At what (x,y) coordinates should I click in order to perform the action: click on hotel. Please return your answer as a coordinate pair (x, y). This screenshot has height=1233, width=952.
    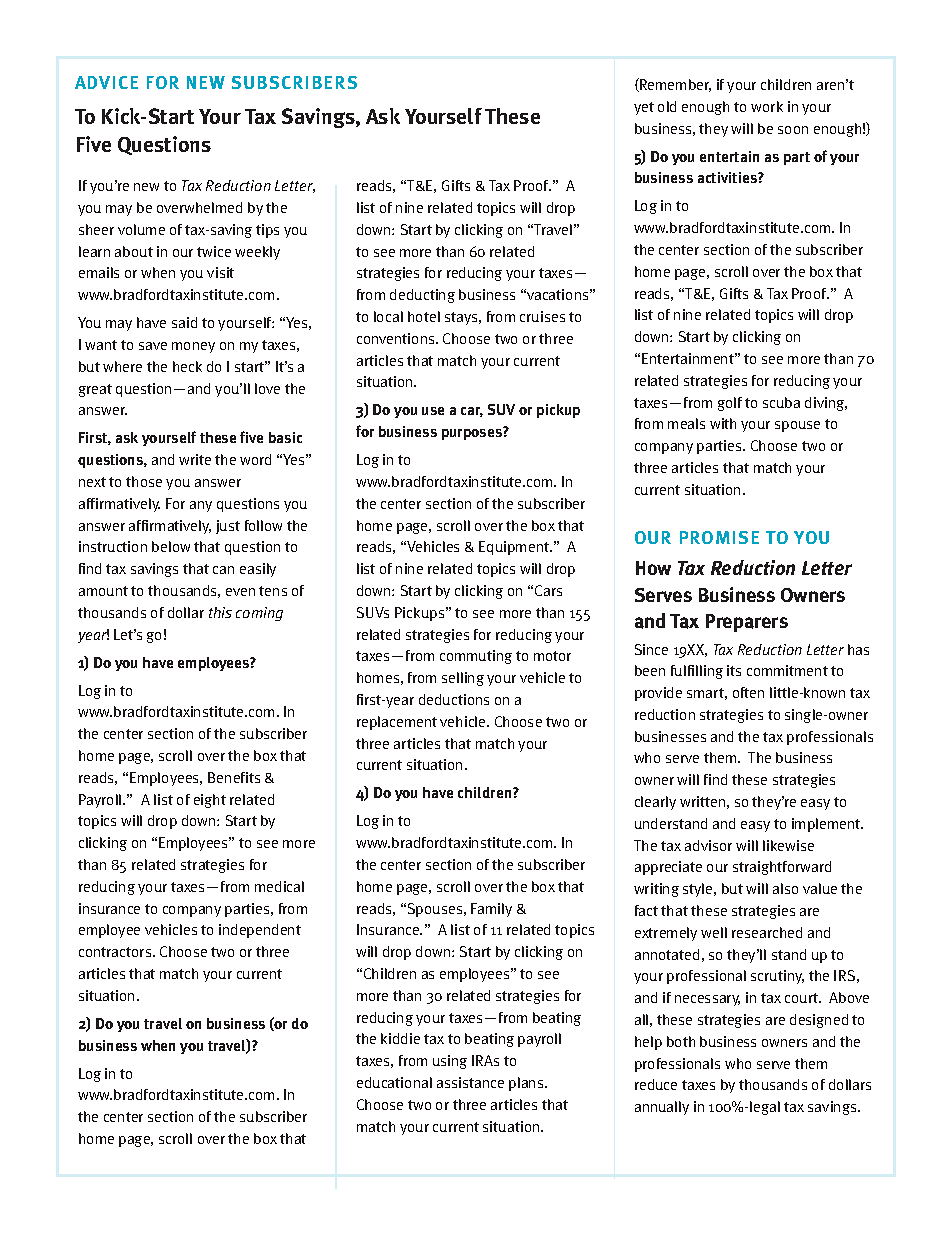
    Looking at the image, I should click on (424, 316).
